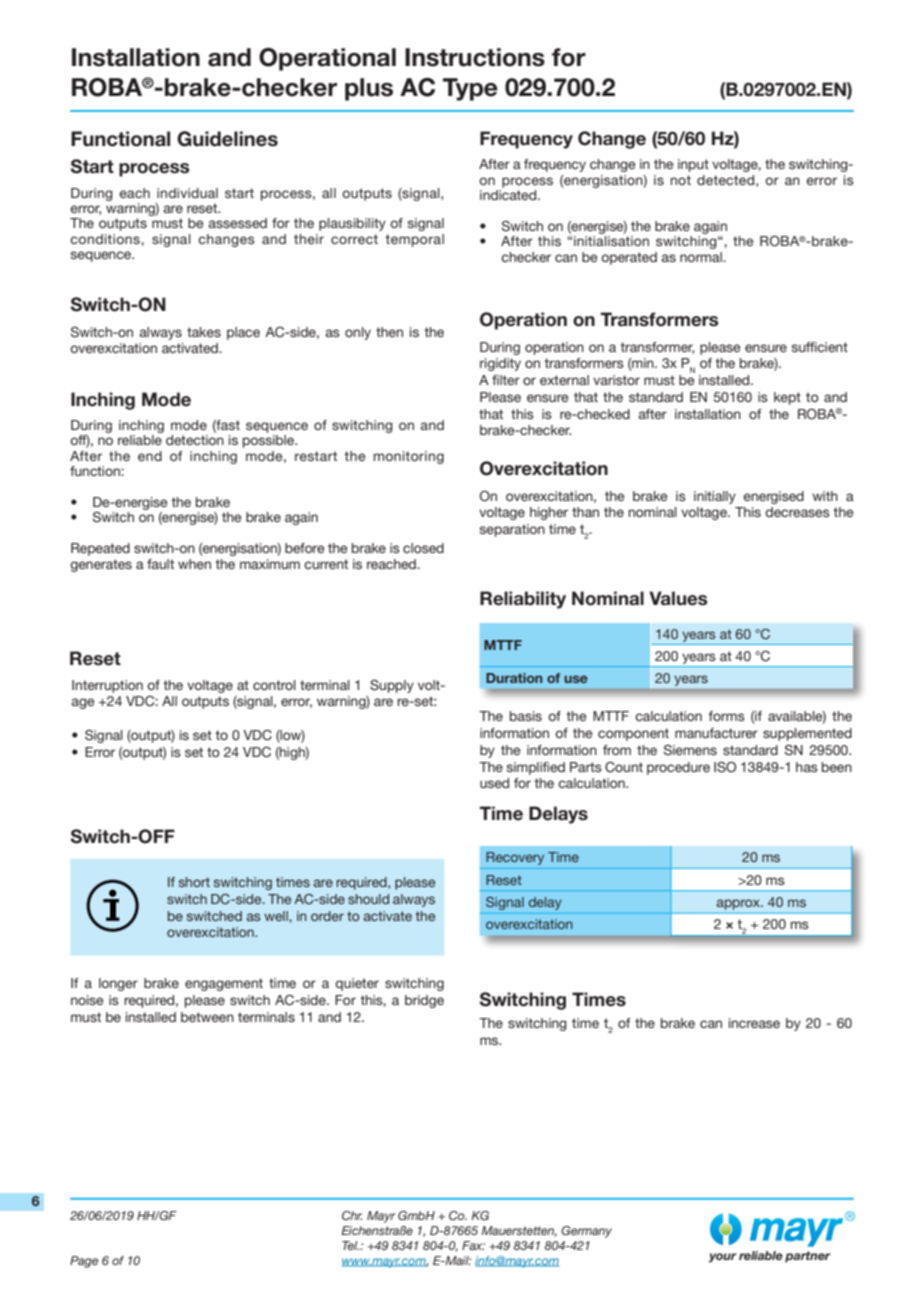 This image has height=1308, width=924. I want to click on Interruption, so click(107, 686).
